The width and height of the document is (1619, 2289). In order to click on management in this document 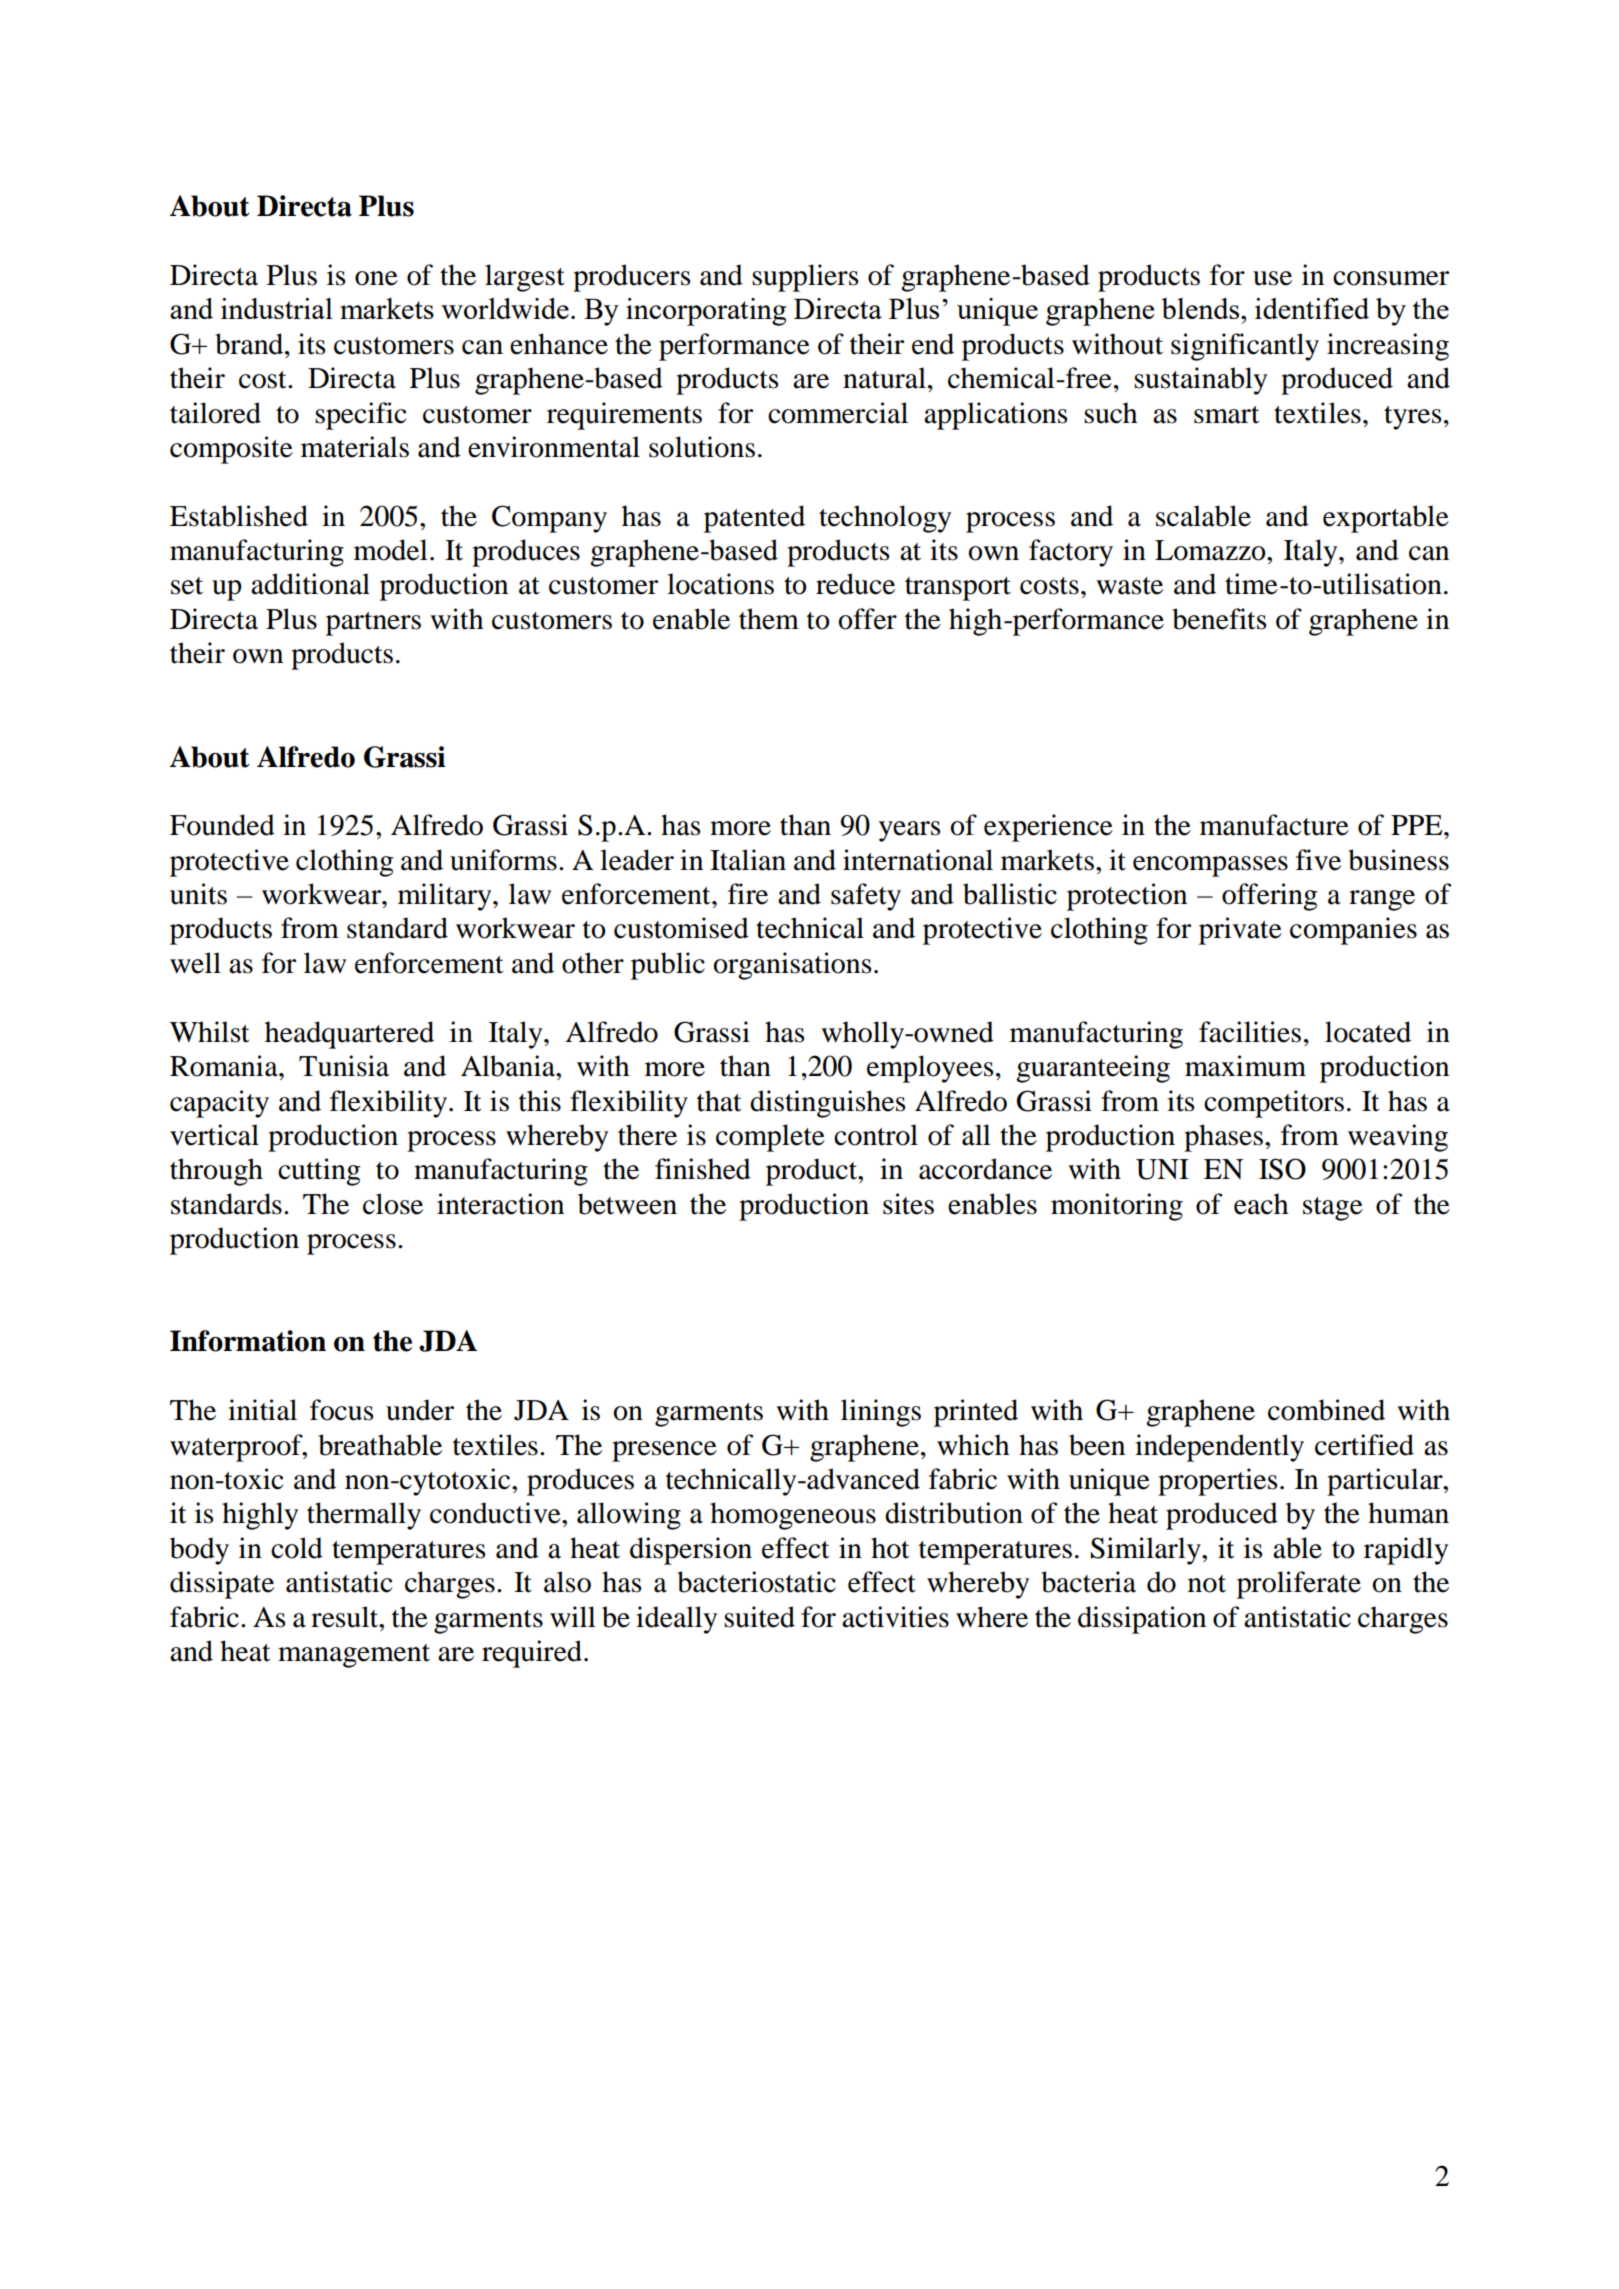, I will do `click(354, 1656)`.
